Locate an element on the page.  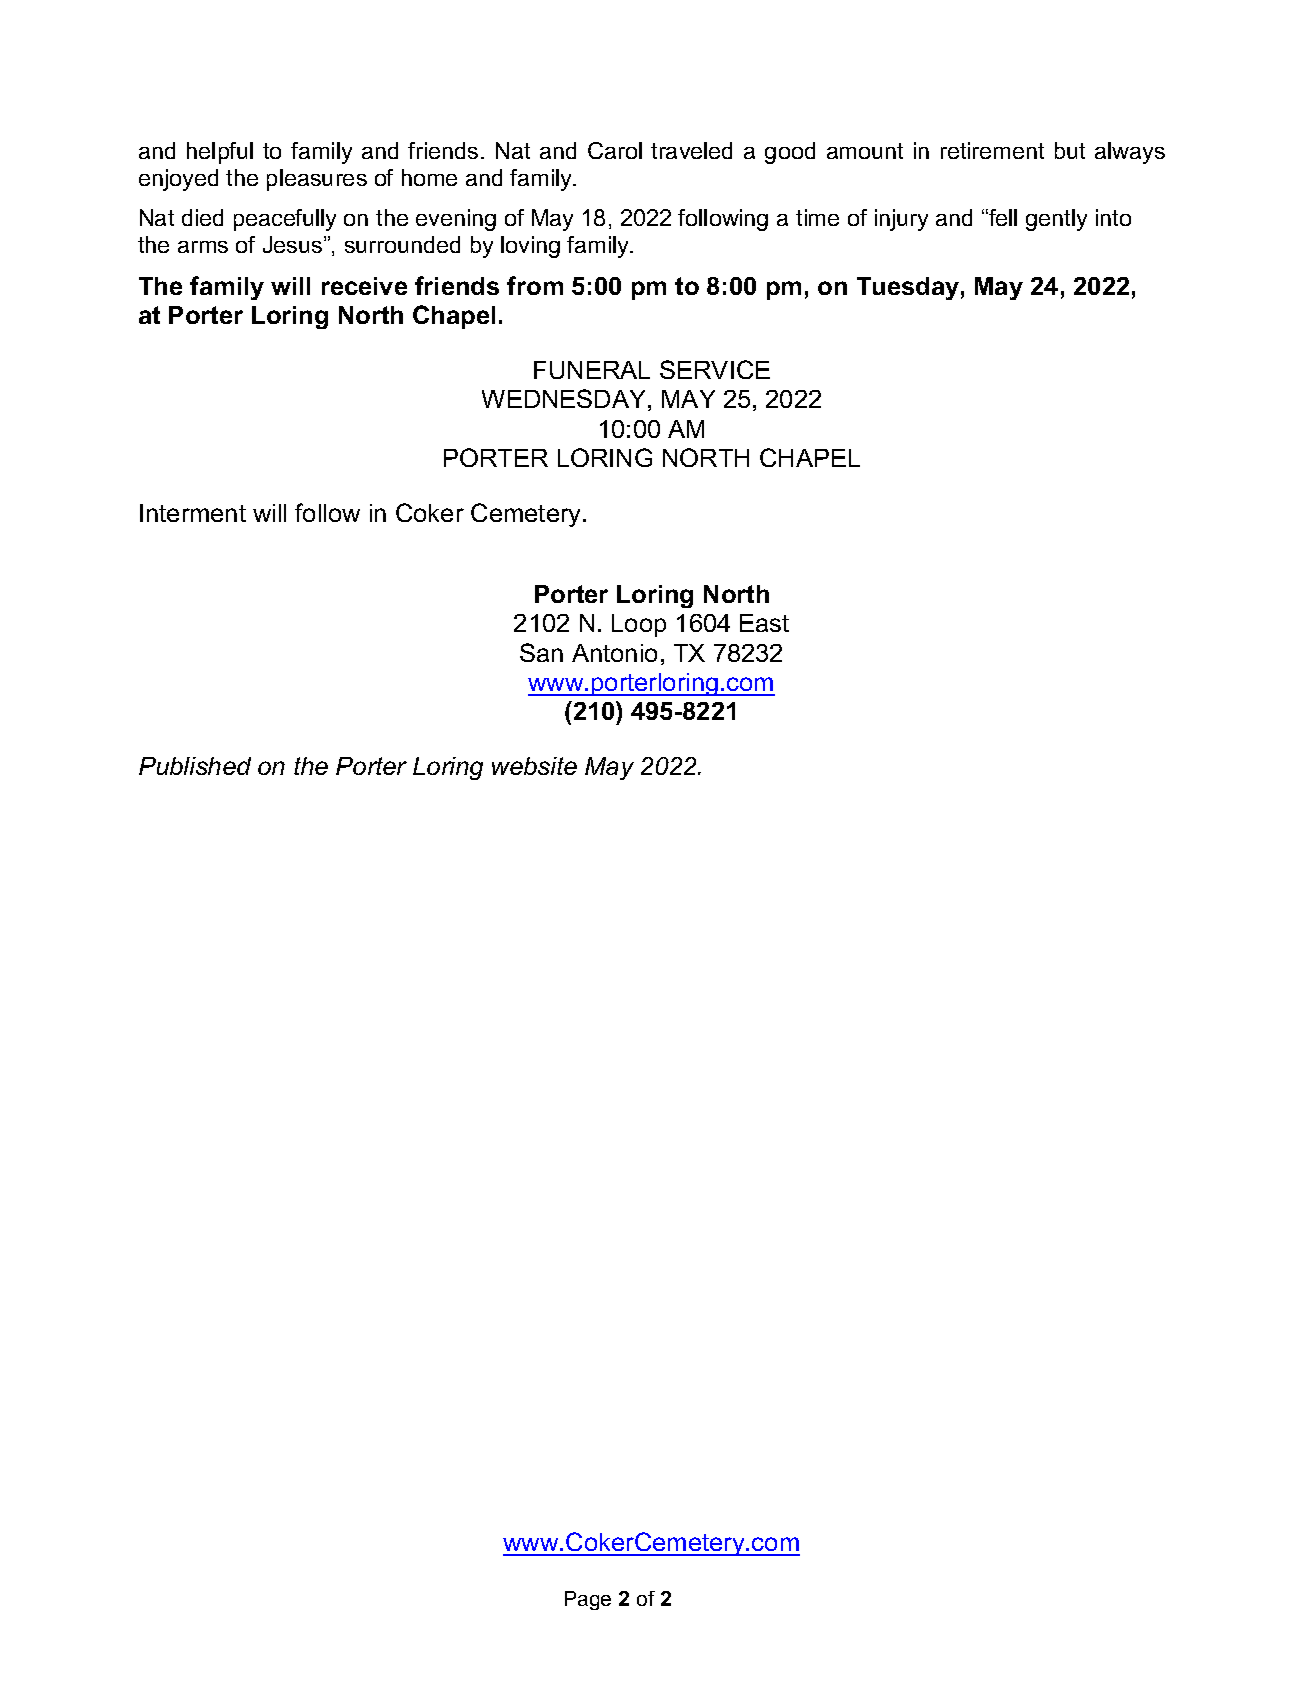
traveled is located at coordinates (691, 150).
